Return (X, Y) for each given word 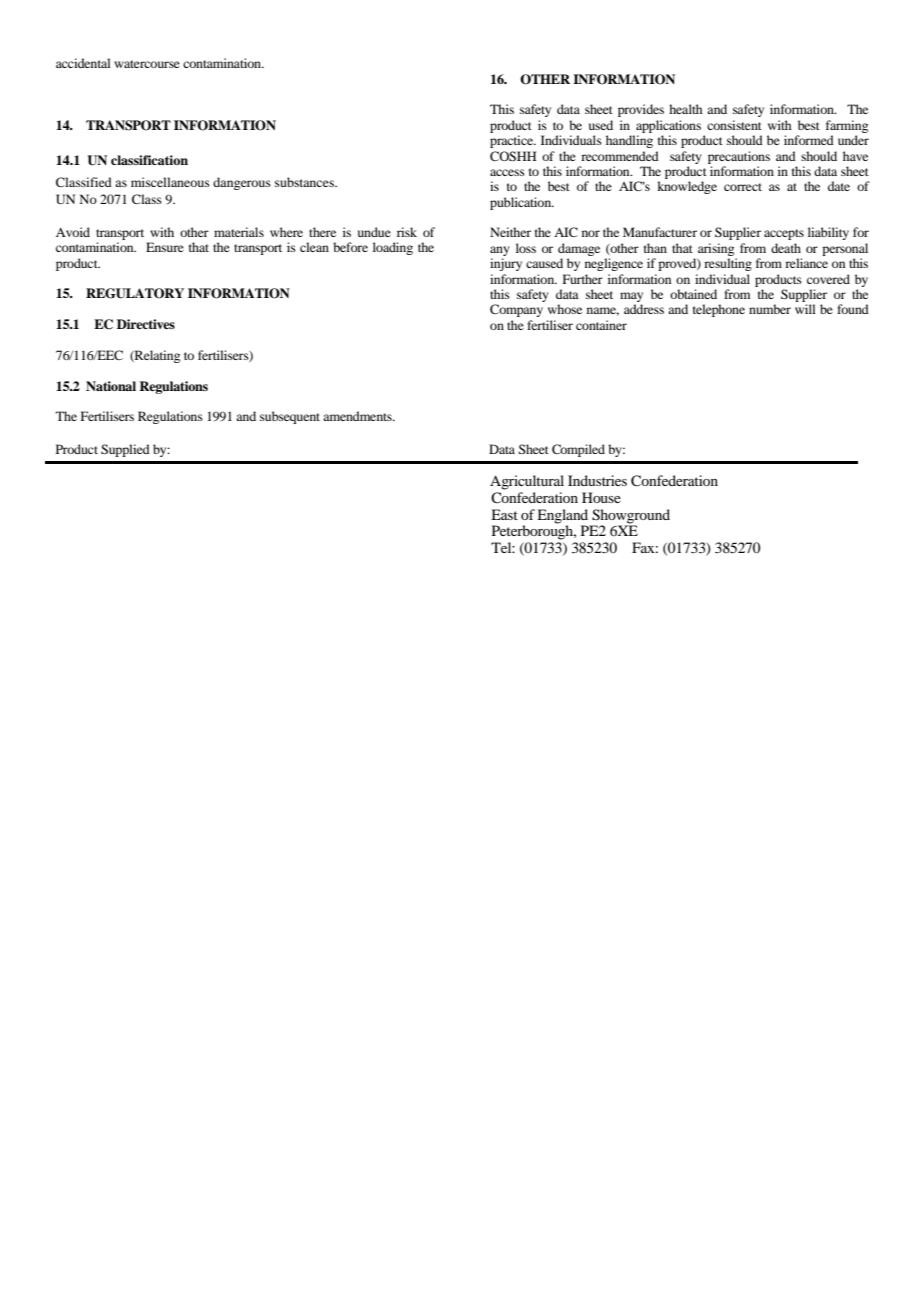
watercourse (147, 64)
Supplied (125, 450)
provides (641, 110)
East (504, 514)
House (601, 497)
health (686, 109)
